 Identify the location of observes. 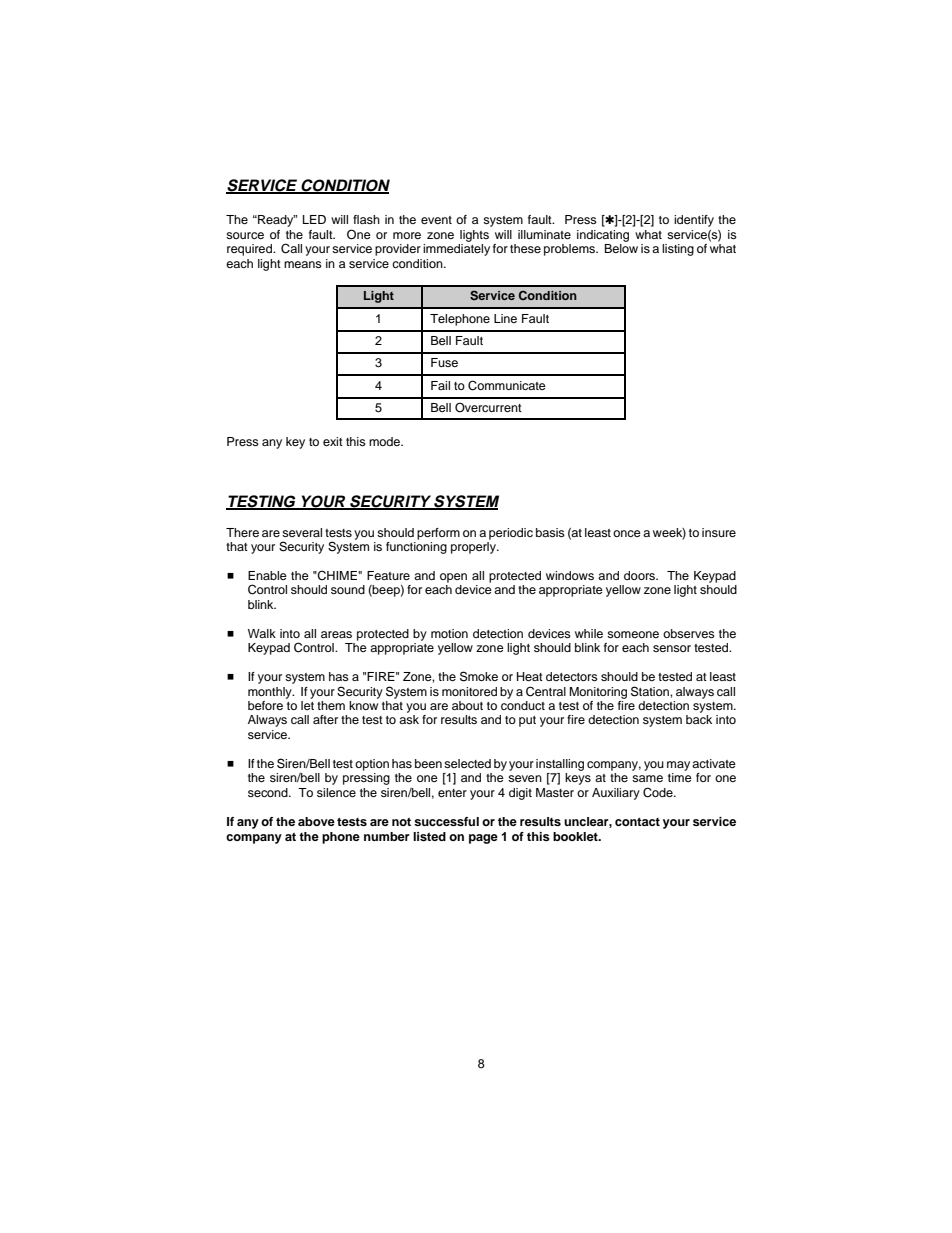
(689, 633).
